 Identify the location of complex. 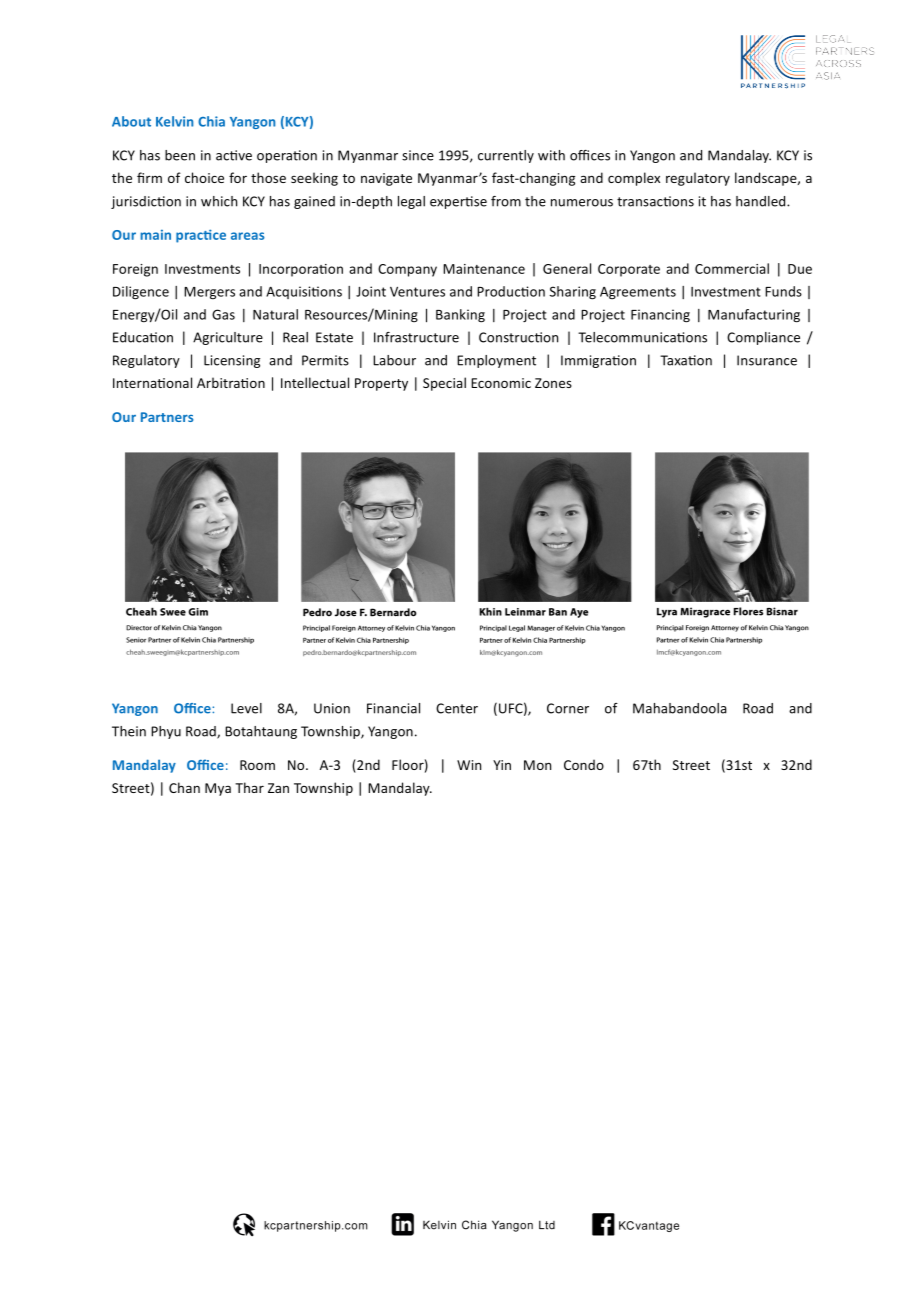
(634, 179).
